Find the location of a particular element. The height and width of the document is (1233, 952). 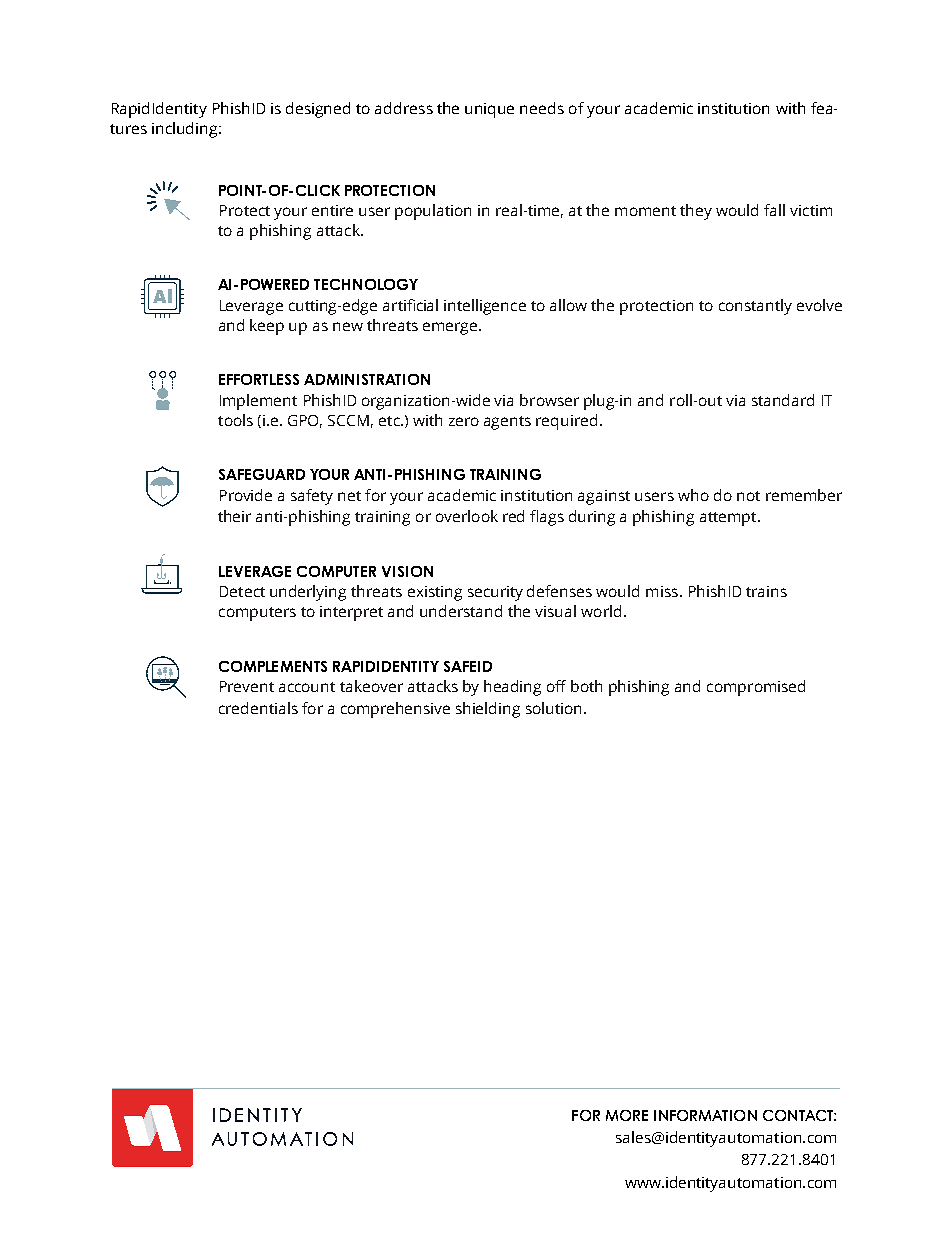

needs is located at coordinates (542, 108).
